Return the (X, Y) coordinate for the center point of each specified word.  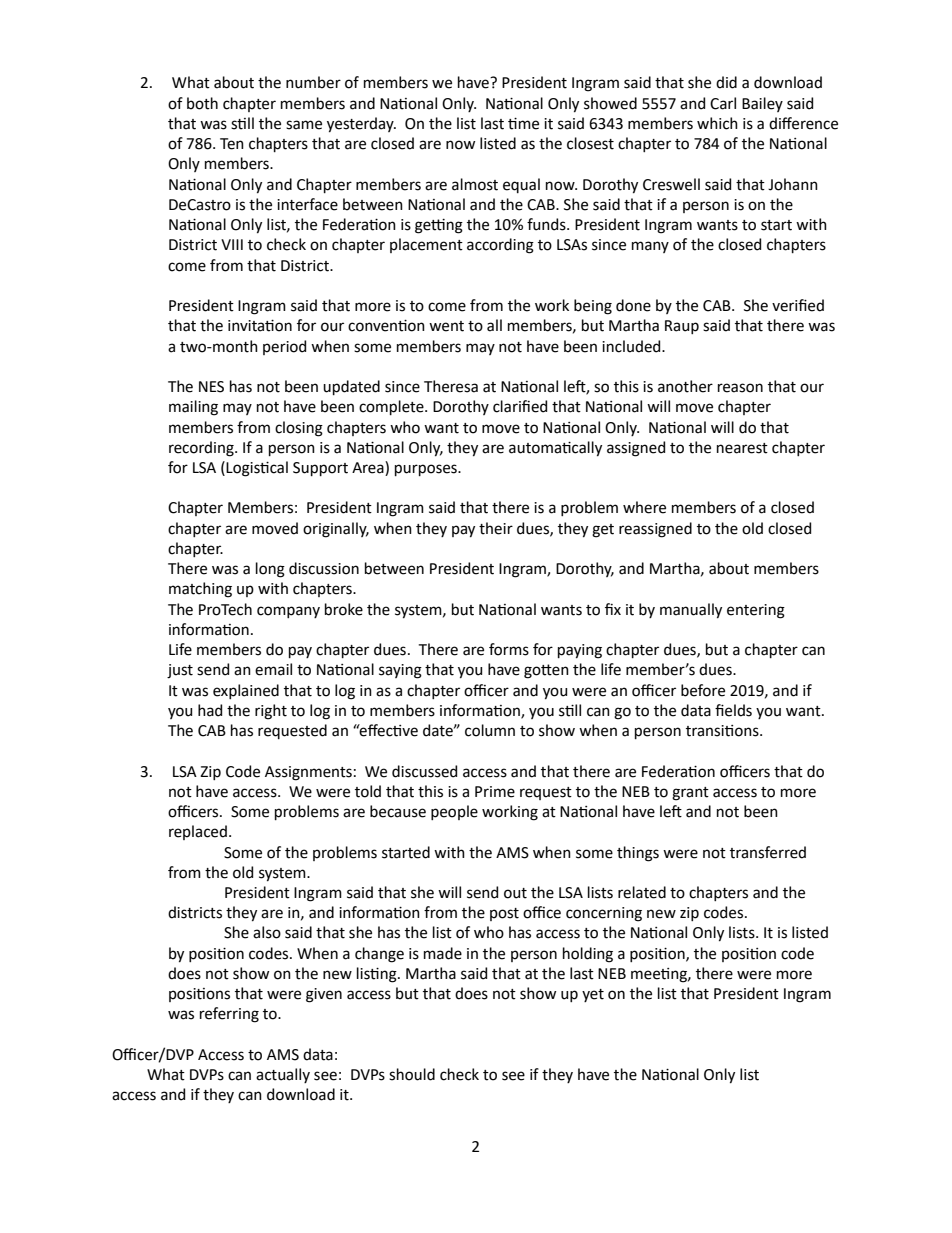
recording (202, 449)
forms (509, 649)
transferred (768, 852)
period (284, 347)
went (446, 326)
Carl (723, 103)
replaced (198, 832)
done (633, 305)
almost (475, 184)
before (703, 690)
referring (229, 1015)
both (202, 103)
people (454, 812)
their (496, 528)
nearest (742, 448)
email (273, 669)
